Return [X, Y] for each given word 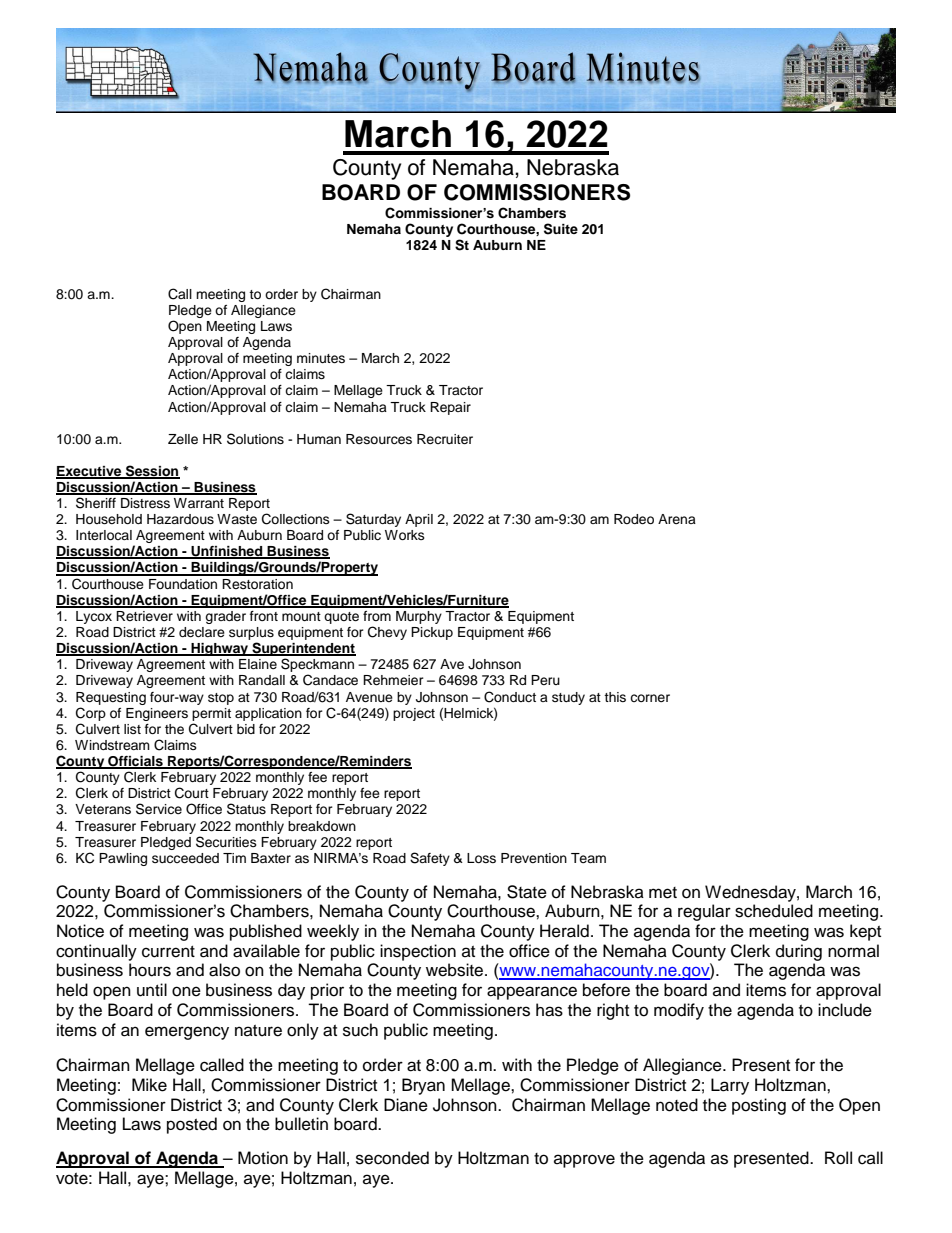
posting [759, 1106]
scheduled [774, 911]
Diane [406, 1105]
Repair [450, 408]
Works [405, 535]
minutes [321, 358]
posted [192, 1125]
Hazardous [180, 519]
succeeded [185, 858]
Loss [481, 858]
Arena [677, 519]
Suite [561, 229]
